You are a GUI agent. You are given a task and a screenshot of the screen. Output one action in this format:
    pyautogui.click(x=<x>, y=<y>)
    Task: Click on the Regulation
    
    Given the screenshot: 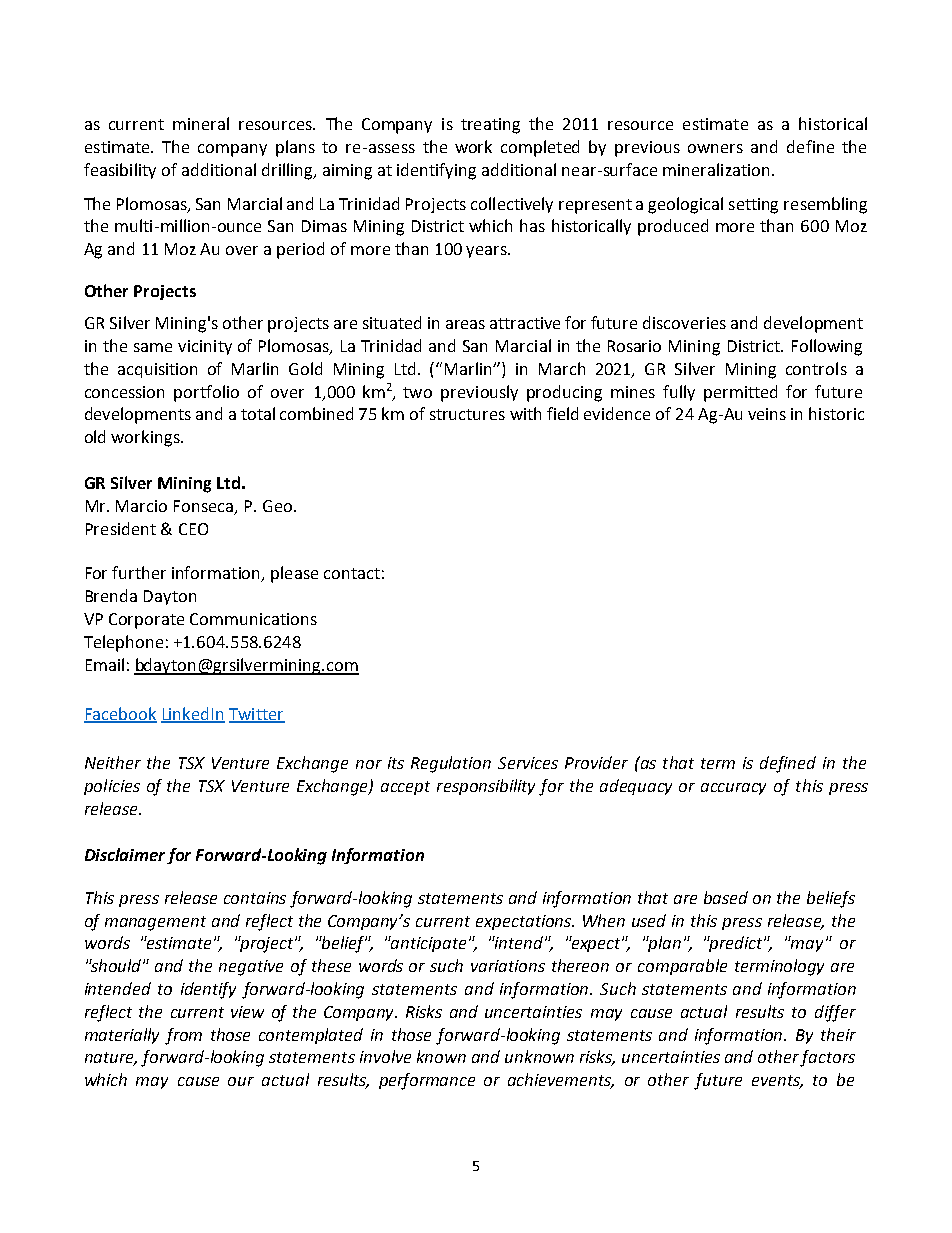 What is the action you would take?
    pyautogui.click(x=451, y=764)
